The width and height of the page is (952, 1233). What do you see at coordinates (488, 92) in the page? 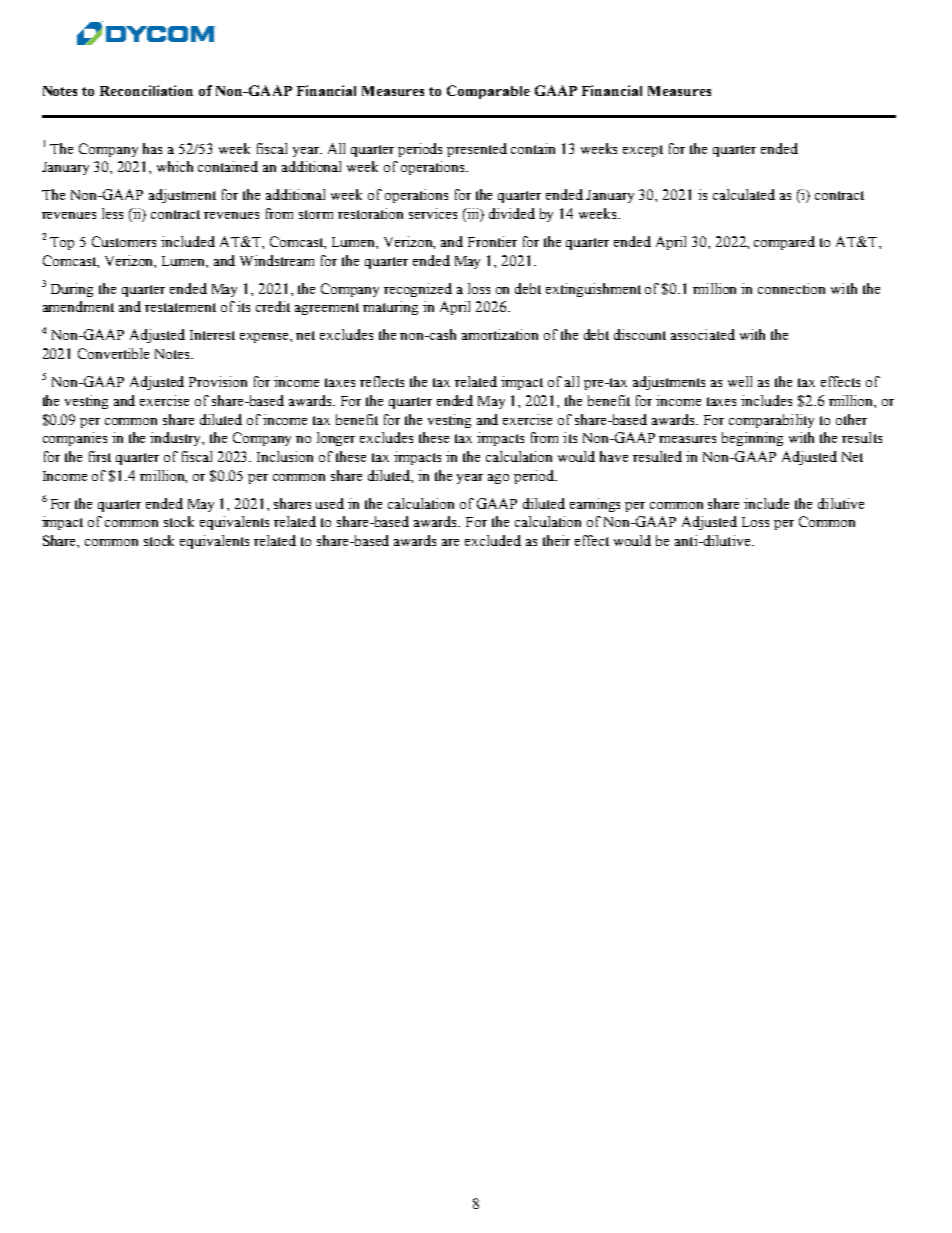
I see `Comparable` at bounding box center [488, 92].
